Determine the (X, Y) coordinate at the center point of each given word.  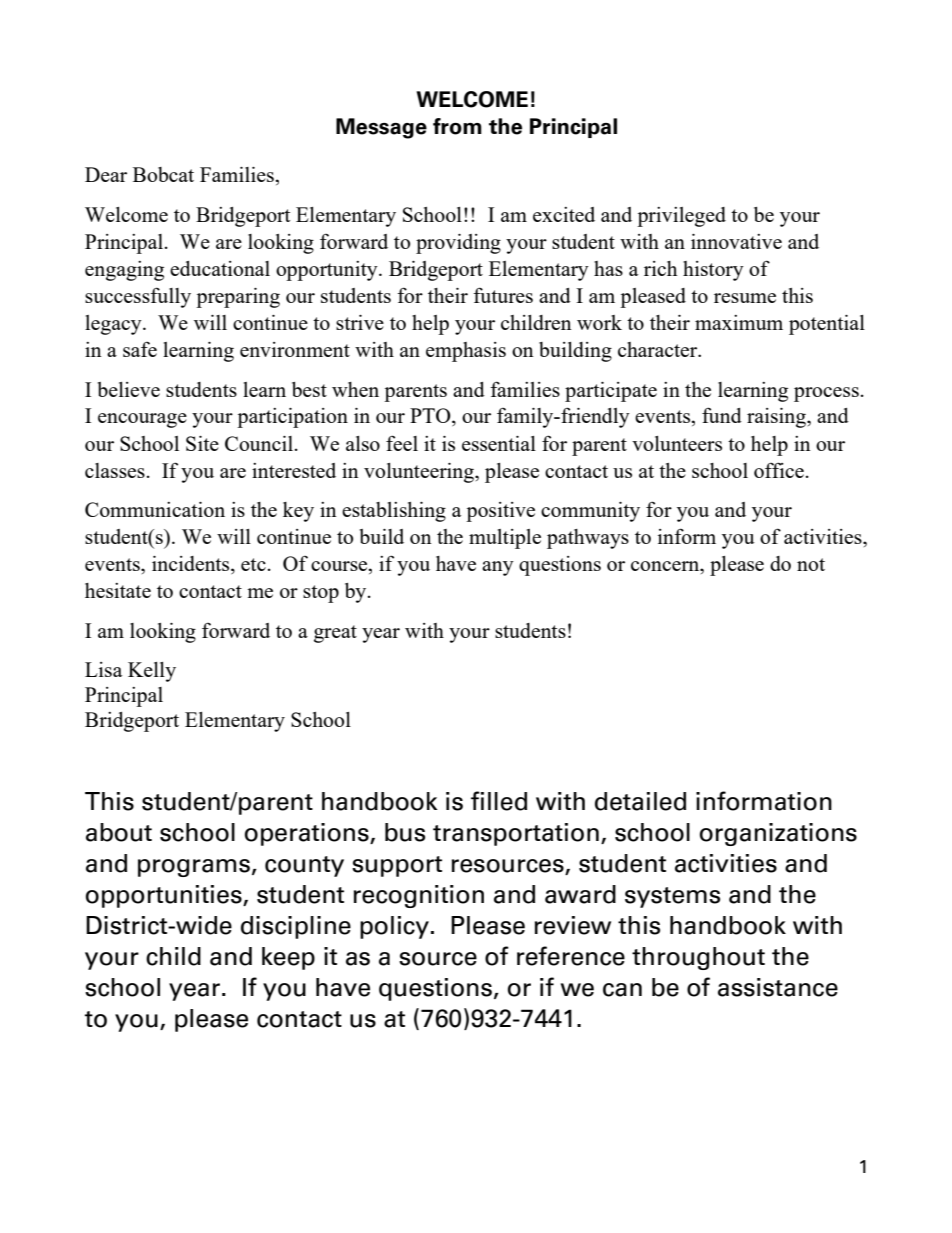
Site (202, 443)
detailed (640, 801)
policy (394, 927)
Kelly (152, 672)
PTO (431, 417)
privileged (681, 217)
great (335, 634)
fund (722, 415)
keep (288, 958)
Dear (106, 174)
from (457, 126)
